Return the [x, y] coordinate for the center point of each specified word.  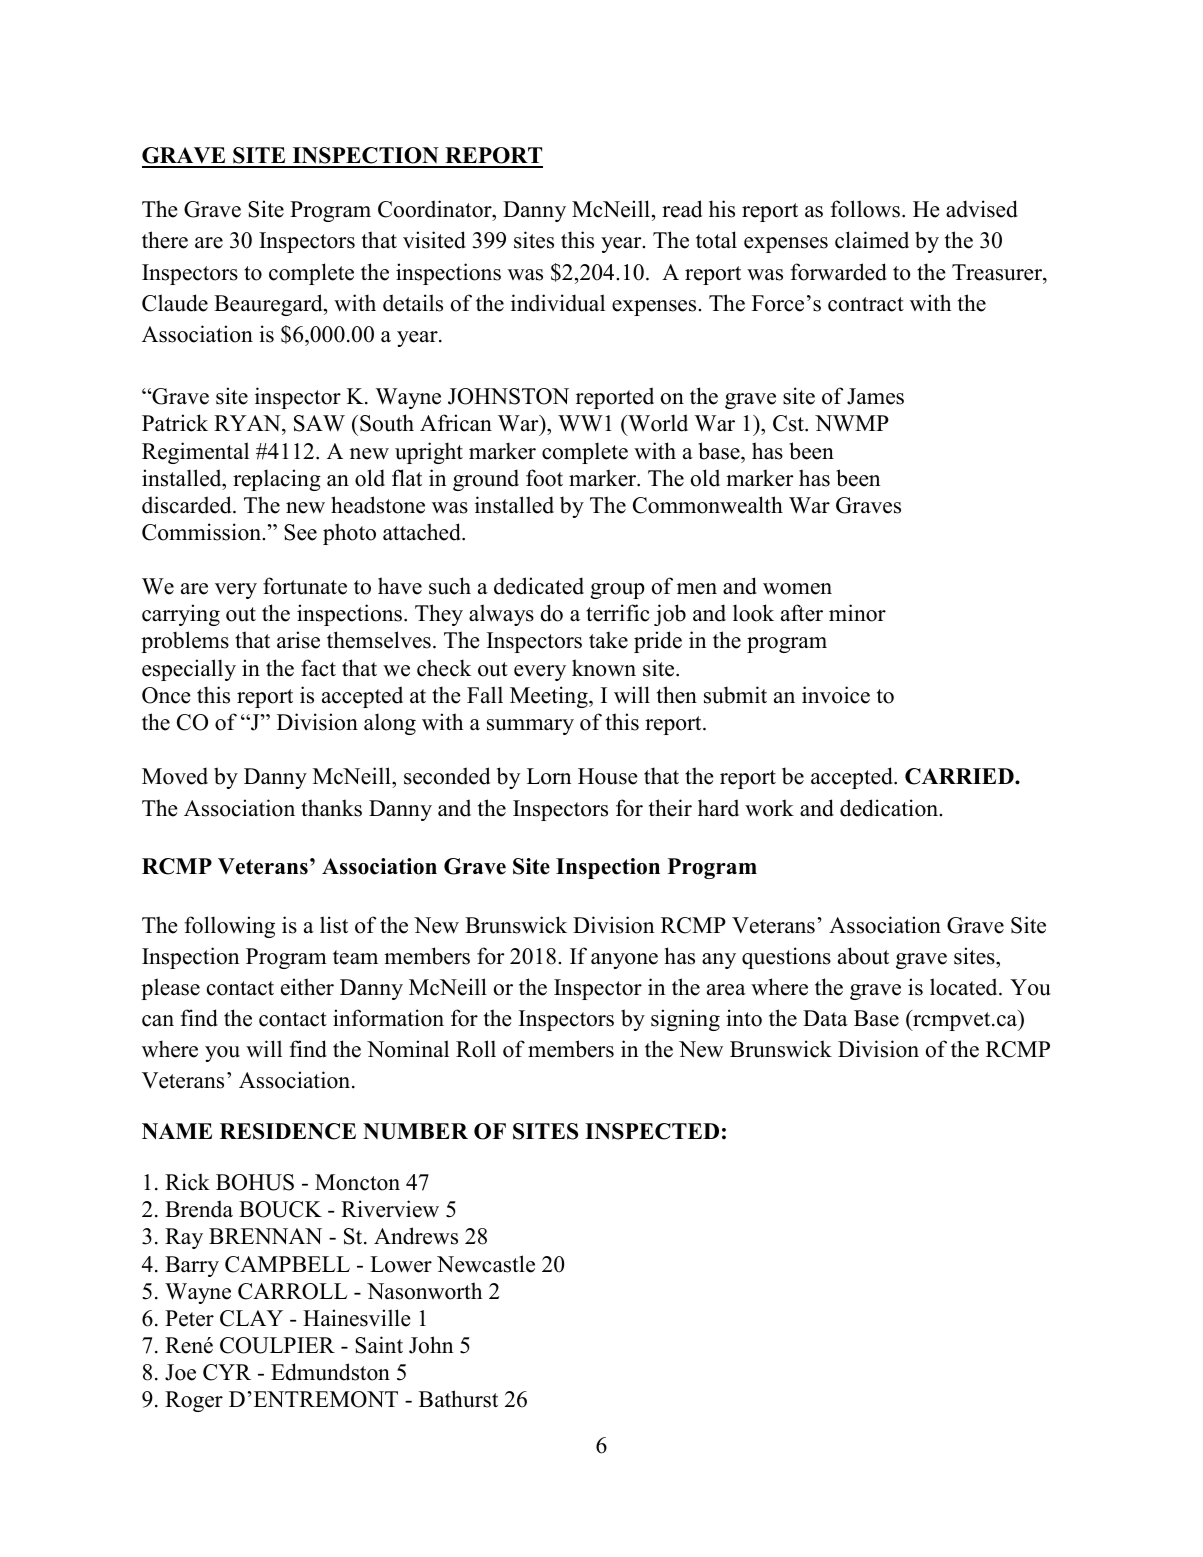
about [863, 956]
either [307, 987]
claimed [872, 240]
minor [857, 613]
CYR [227, 1372]
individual [558, 303]
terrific [618, 613]
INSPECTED [652, 1131]
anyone [624, 961]
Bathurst [458, 1399]
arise [298, 640]
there [165, 240]
